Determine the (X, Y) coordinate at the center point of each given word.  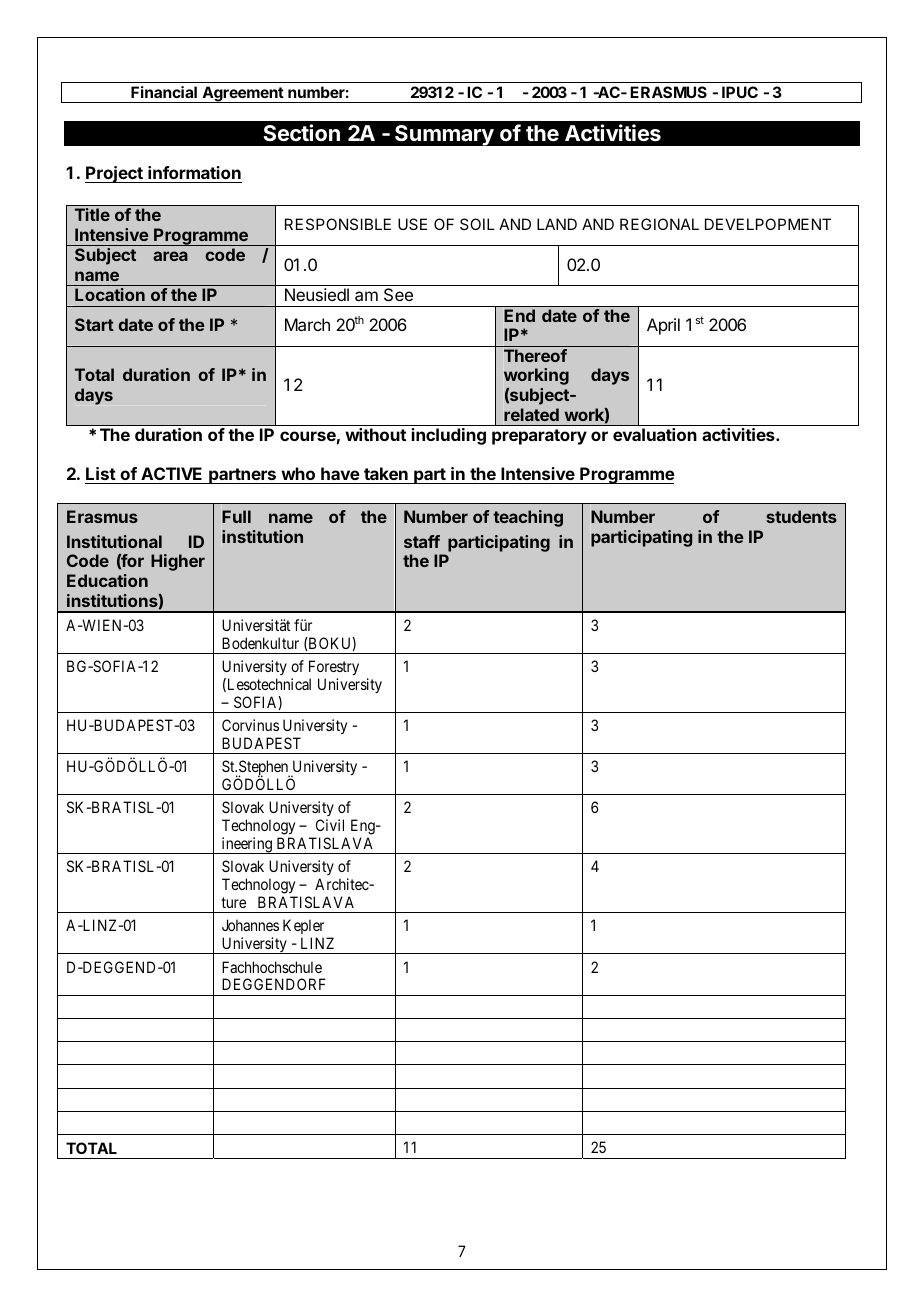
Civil (330, 825)
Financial (164, 92)
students (801, 516)
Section (301, 132)
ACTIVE (172, 475)
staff (422, 541)
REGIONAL (659, 224)
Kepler (303, 928)
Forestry (334, 667)
